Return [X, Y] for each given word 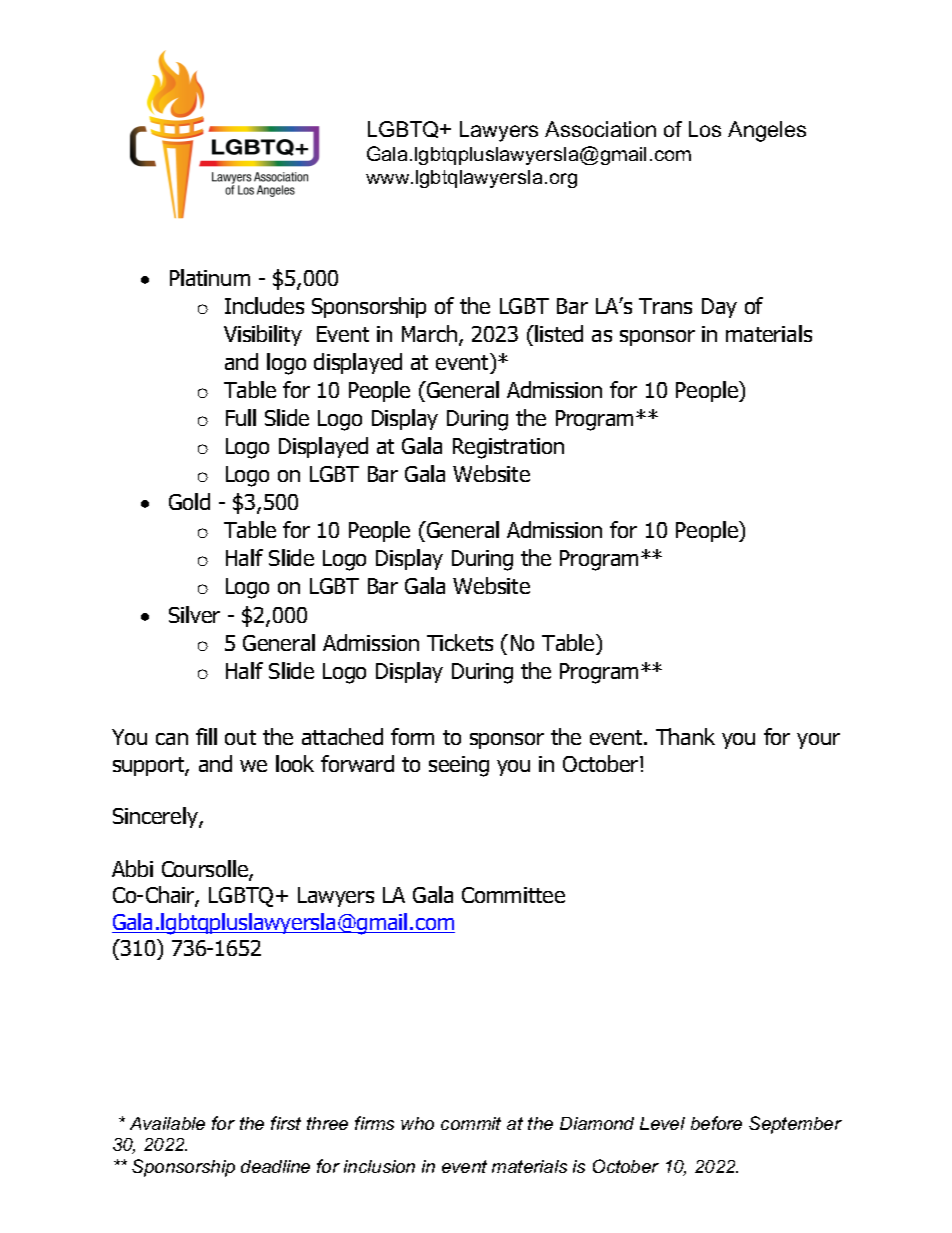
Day [719, 308]
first [286, 1123]
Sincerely [156, 817]
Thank [685, 736]
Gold [189, 501]
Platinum [210, 277]
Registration [508, 448]
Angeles [767, 131]
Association [600, 129]
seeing [459, 766]
